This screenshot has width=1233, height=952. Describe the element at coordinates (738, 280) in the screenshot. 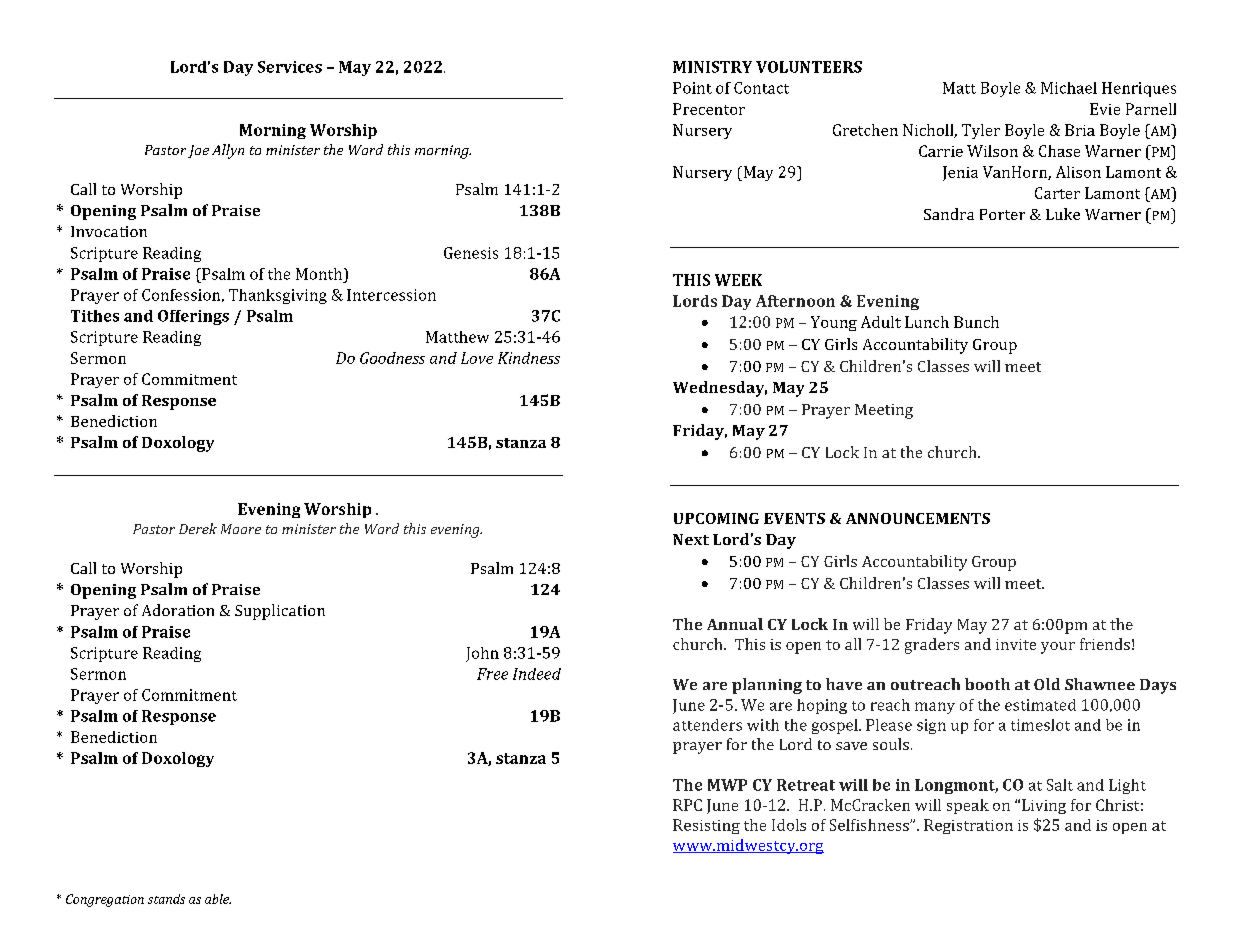

I see `WEEK` at that location.
